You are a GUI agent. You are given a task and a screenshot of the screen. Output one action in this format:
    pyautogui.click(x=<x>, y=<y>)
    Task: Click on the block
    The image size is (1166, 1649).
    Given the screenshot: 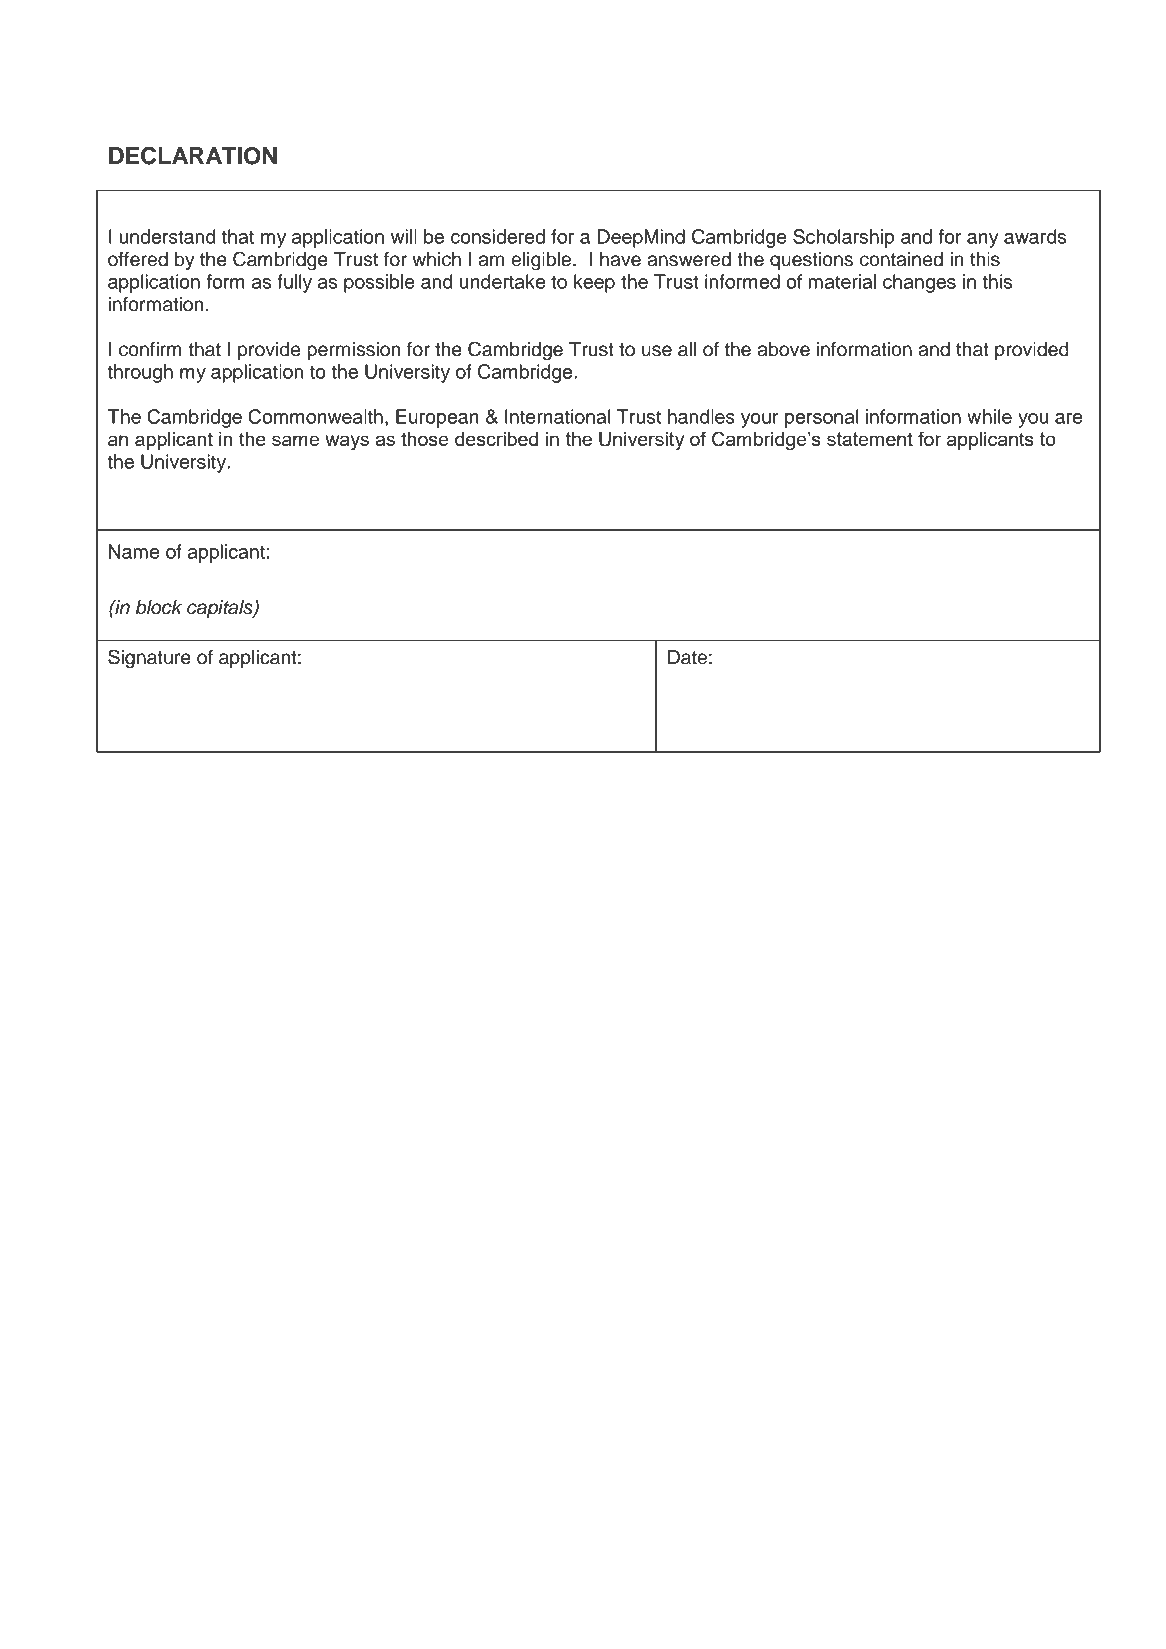 What is the action you would take?
    pyautogui.click(x=159, y=607)
